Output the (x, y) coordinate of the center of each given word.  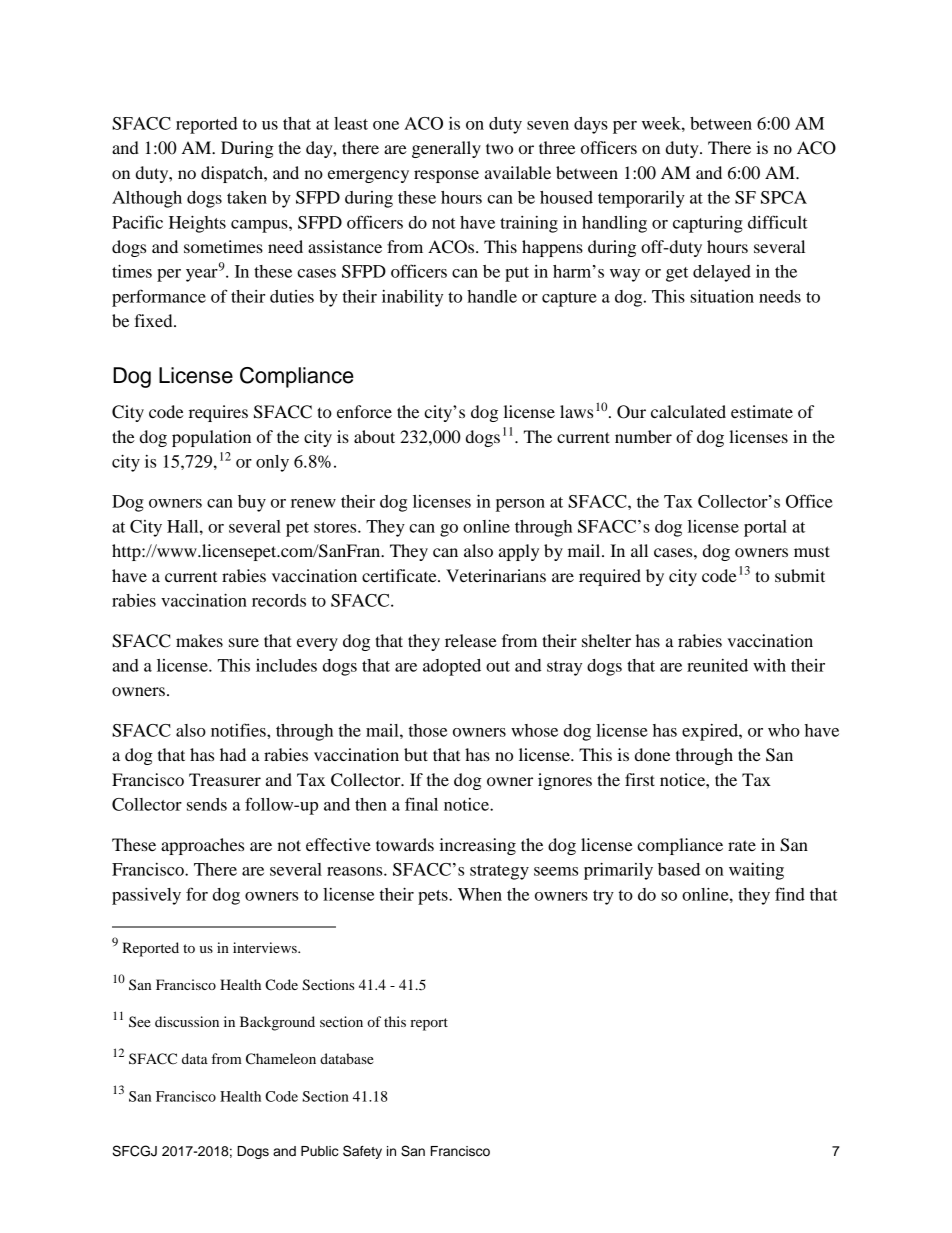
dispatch (233, 174)
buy (252, 503)
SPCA (784, 197)
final (421, 804)
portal (765, 528)
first (640, 779)
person (520, 505)
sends (207, 804)
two (499, 148)
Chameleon (281, 1059)
